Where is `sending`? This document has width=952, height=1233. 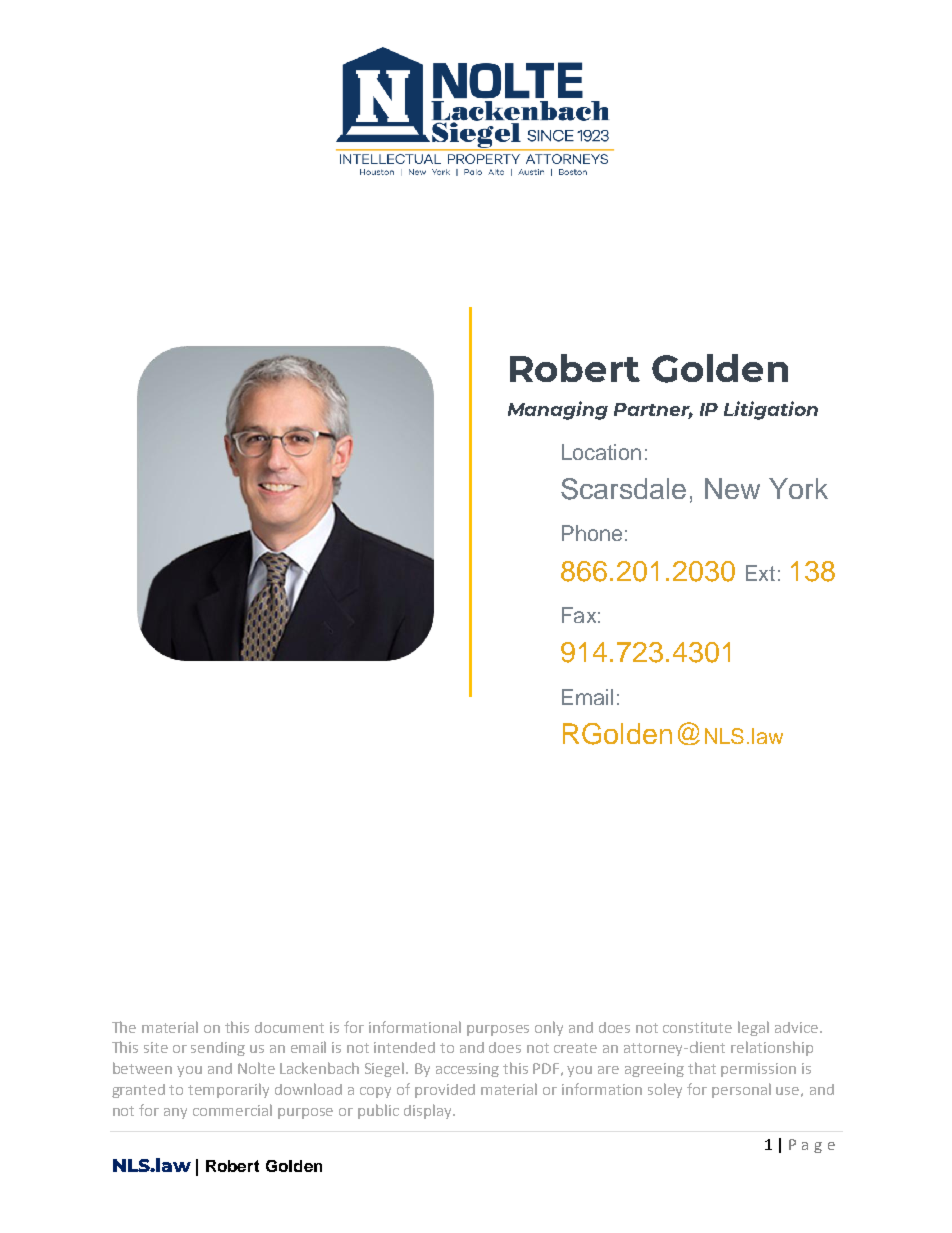
sending is located at coordinates (218, 1049).
